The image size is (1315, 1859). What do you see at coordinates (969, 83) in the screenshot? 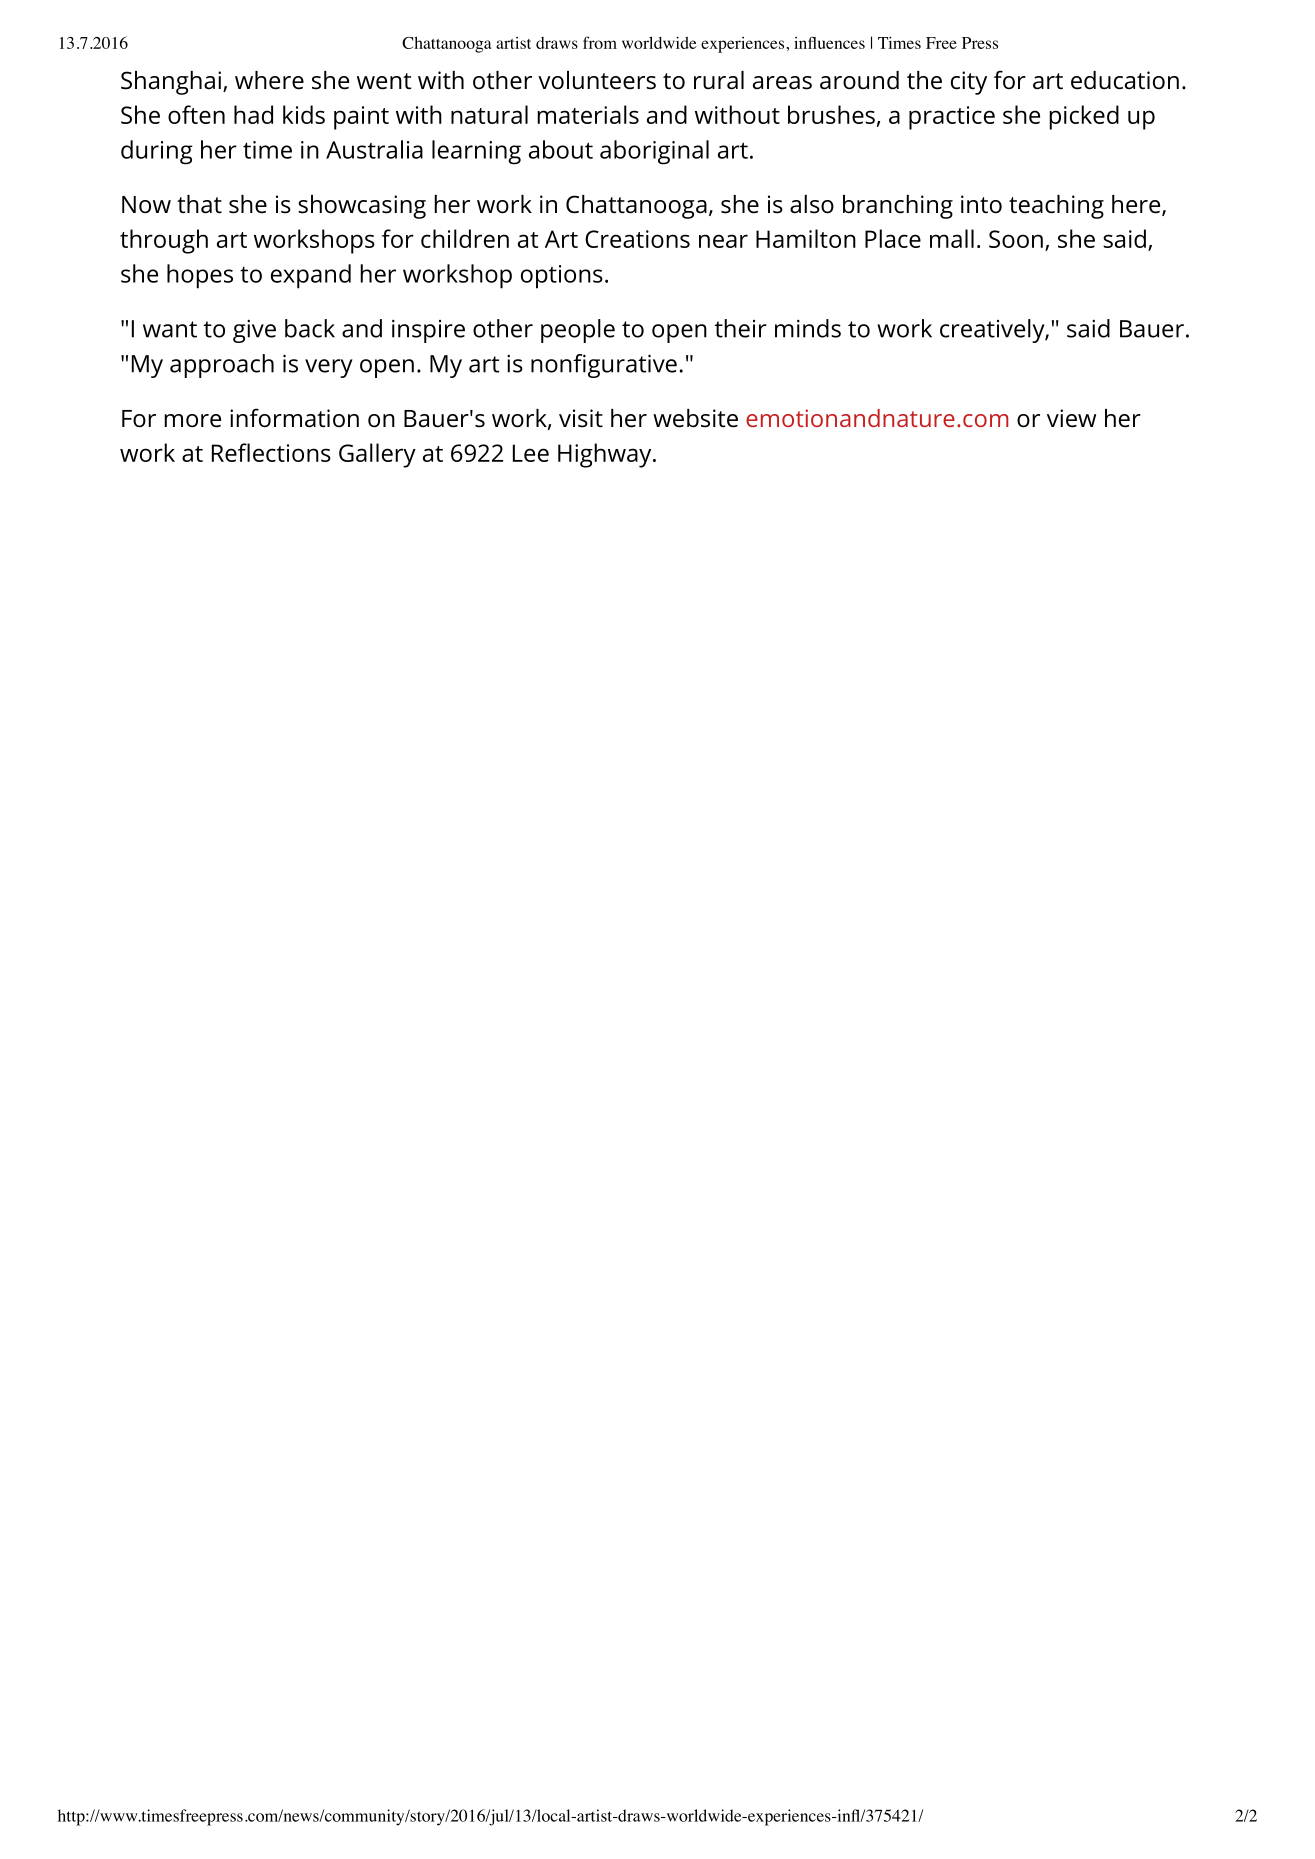
I see `city` at bounding box center [969, 83].
